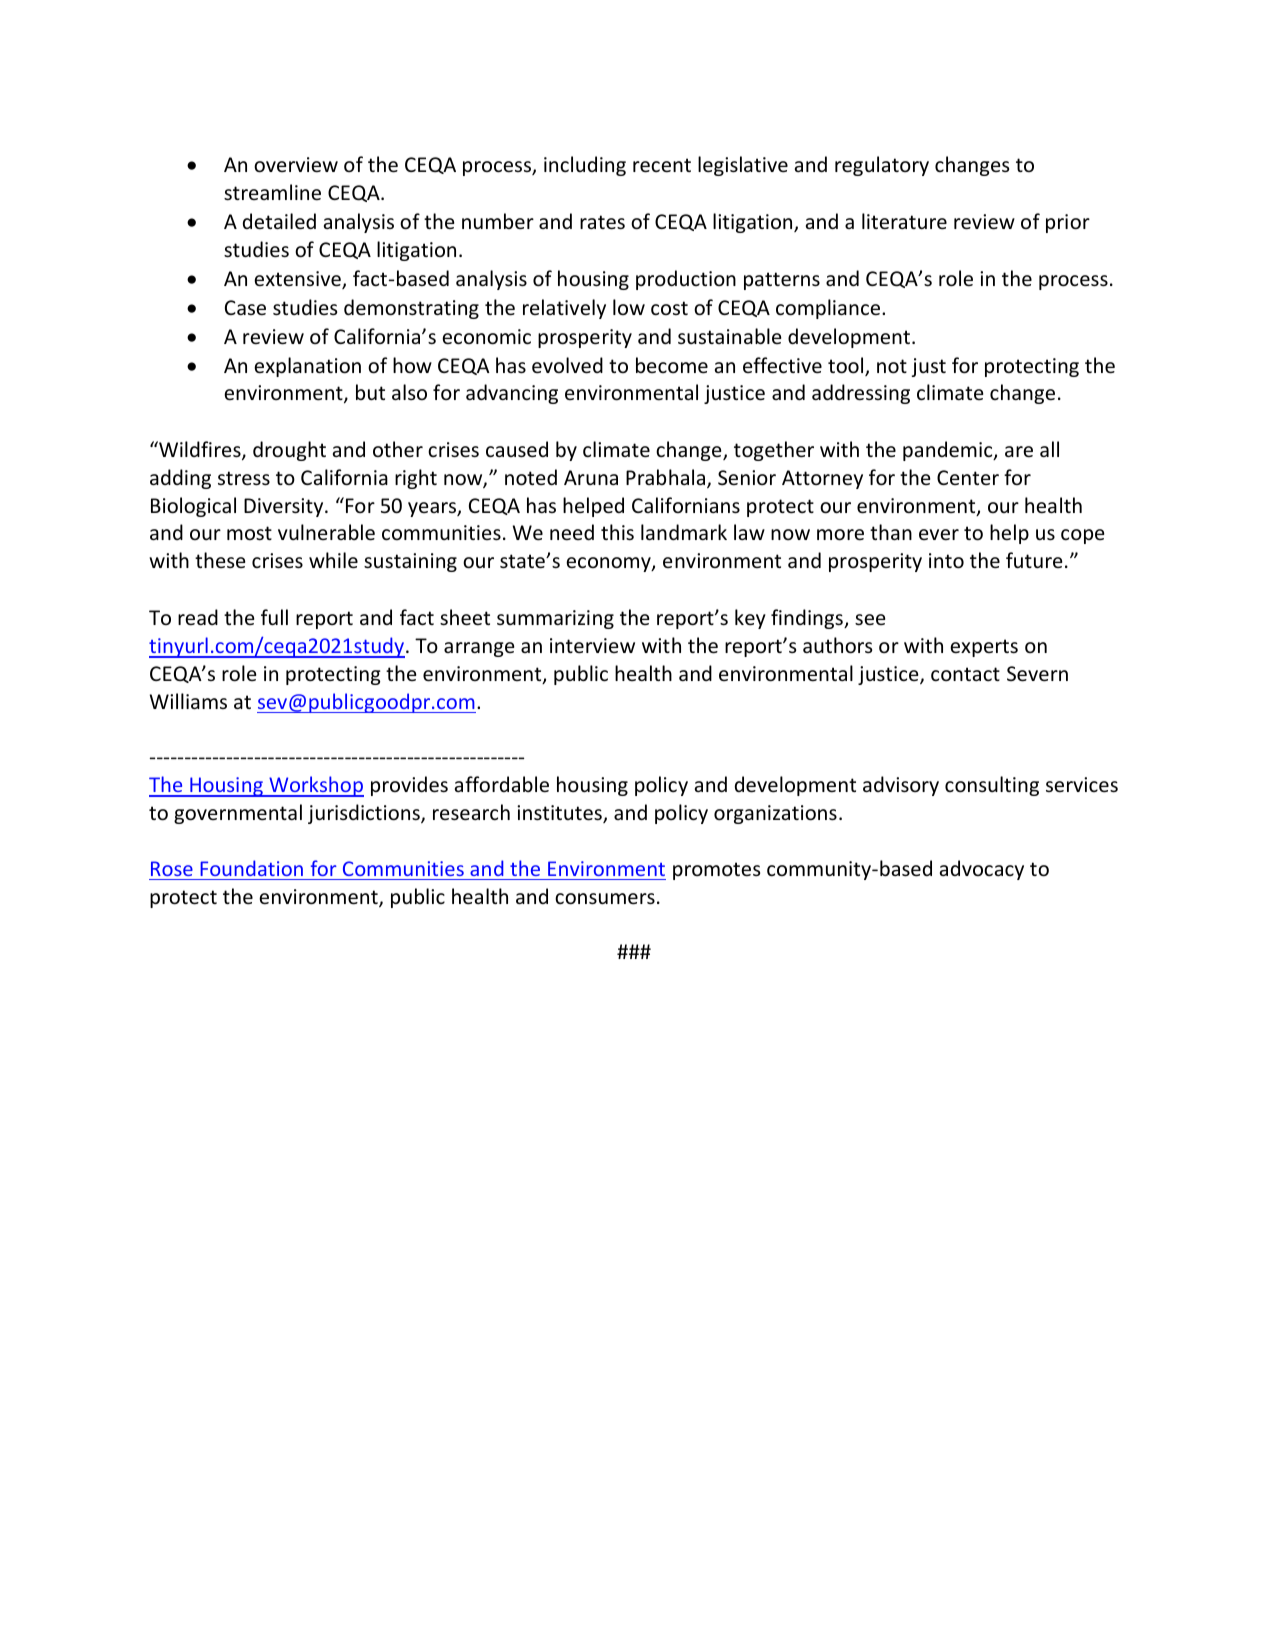  I want to click on interview, so click(592, 646).
